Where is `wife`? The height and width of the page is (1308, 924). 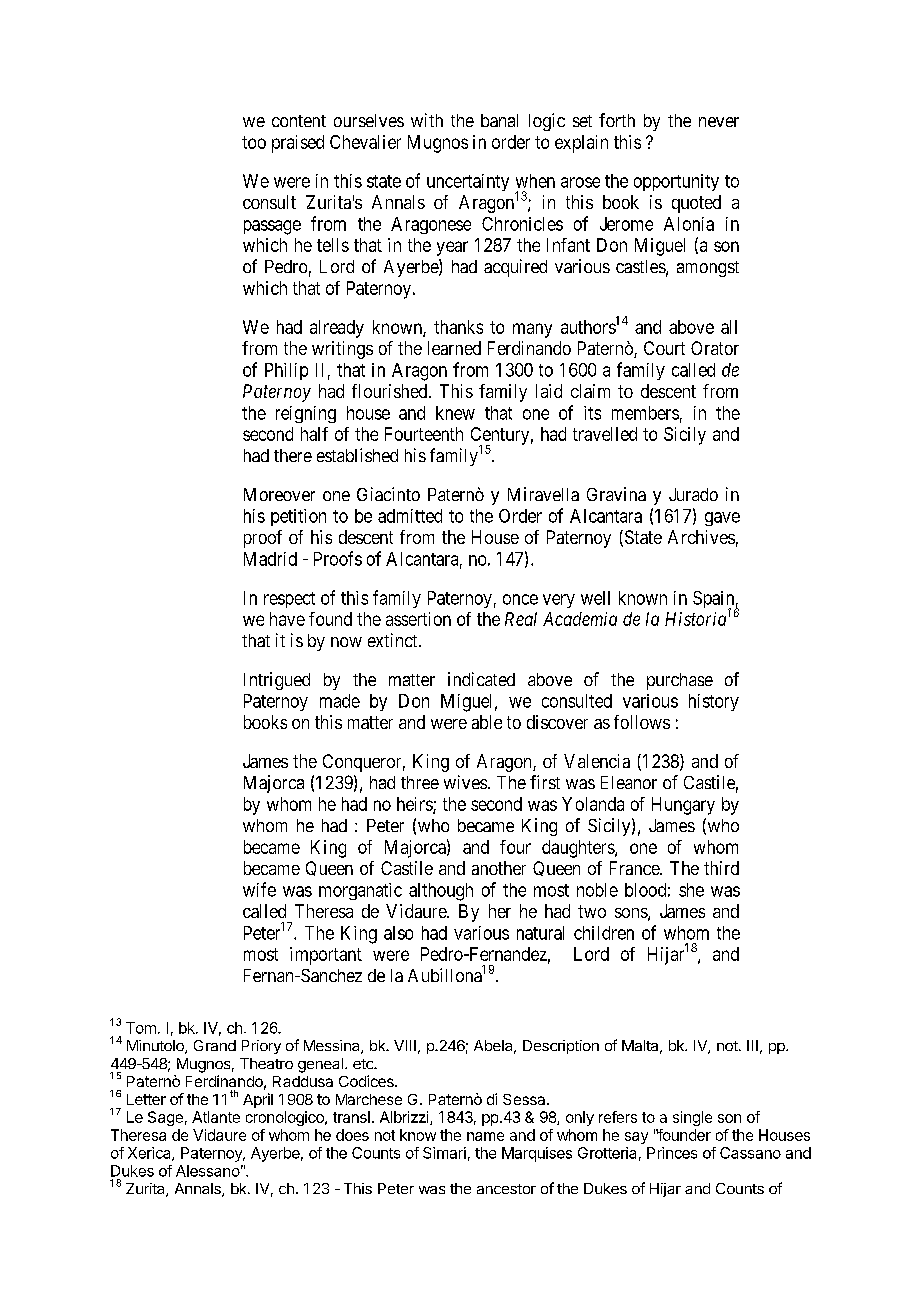
wife is located at coordinates (259, 889).
